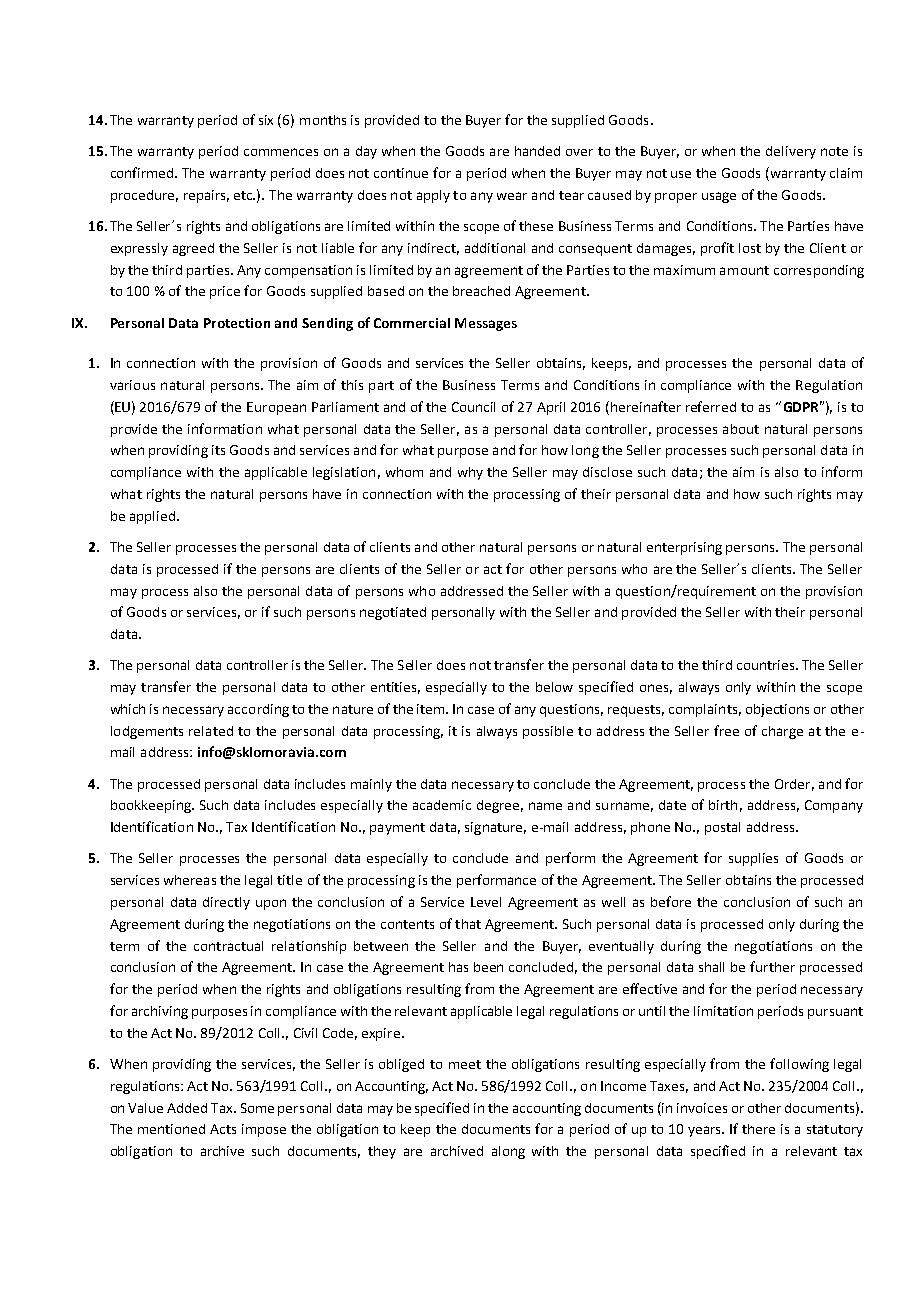 This screenshot has width=924, height=1308. What do you see at coordinates (218, 450) in the screenshot?
I see `its` at bounding box center [218, 450].
